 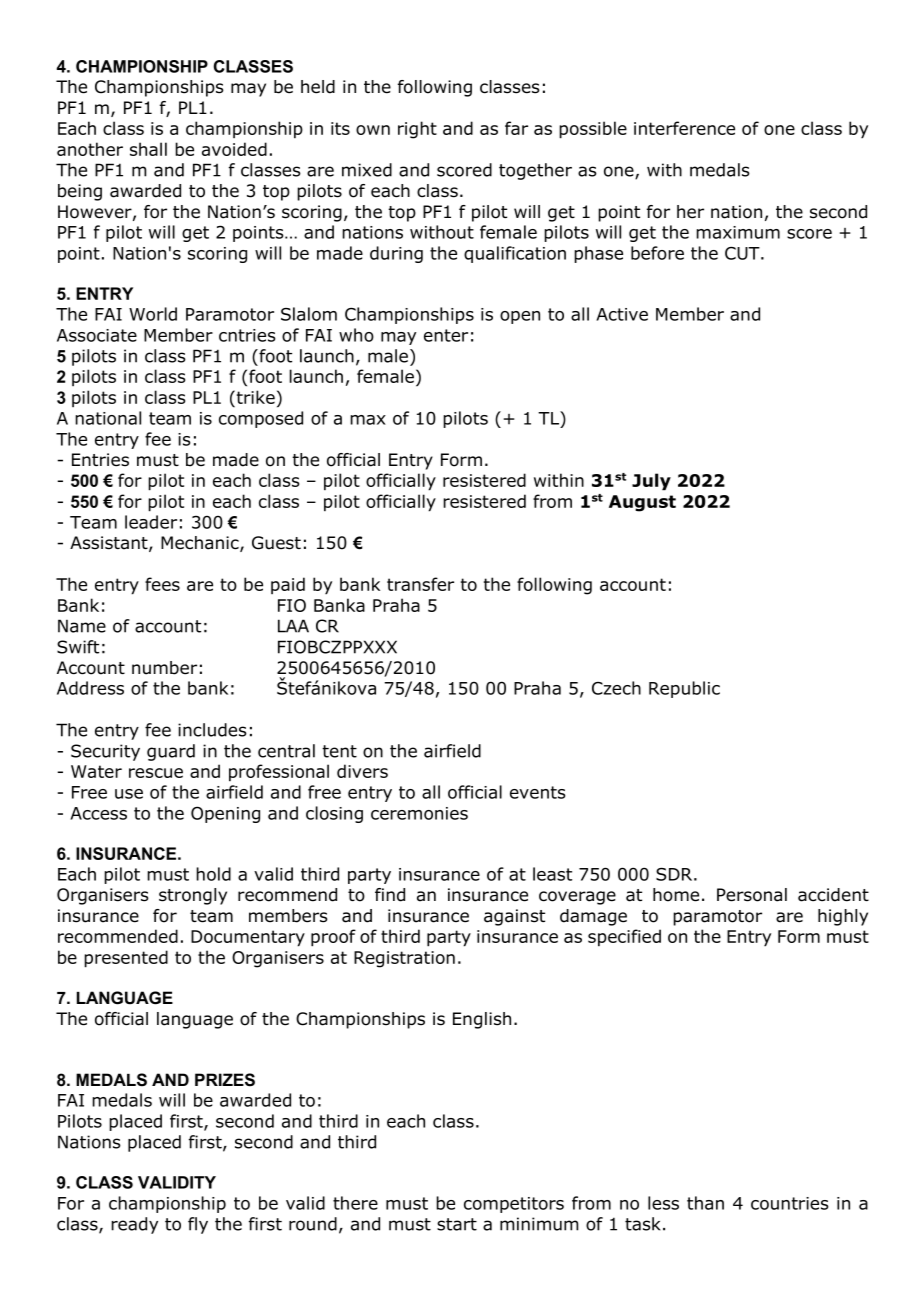 What do you see at coordinates (790, 1203) in the screenshot?
I see `countries` at bounding box center [790, 1203].
